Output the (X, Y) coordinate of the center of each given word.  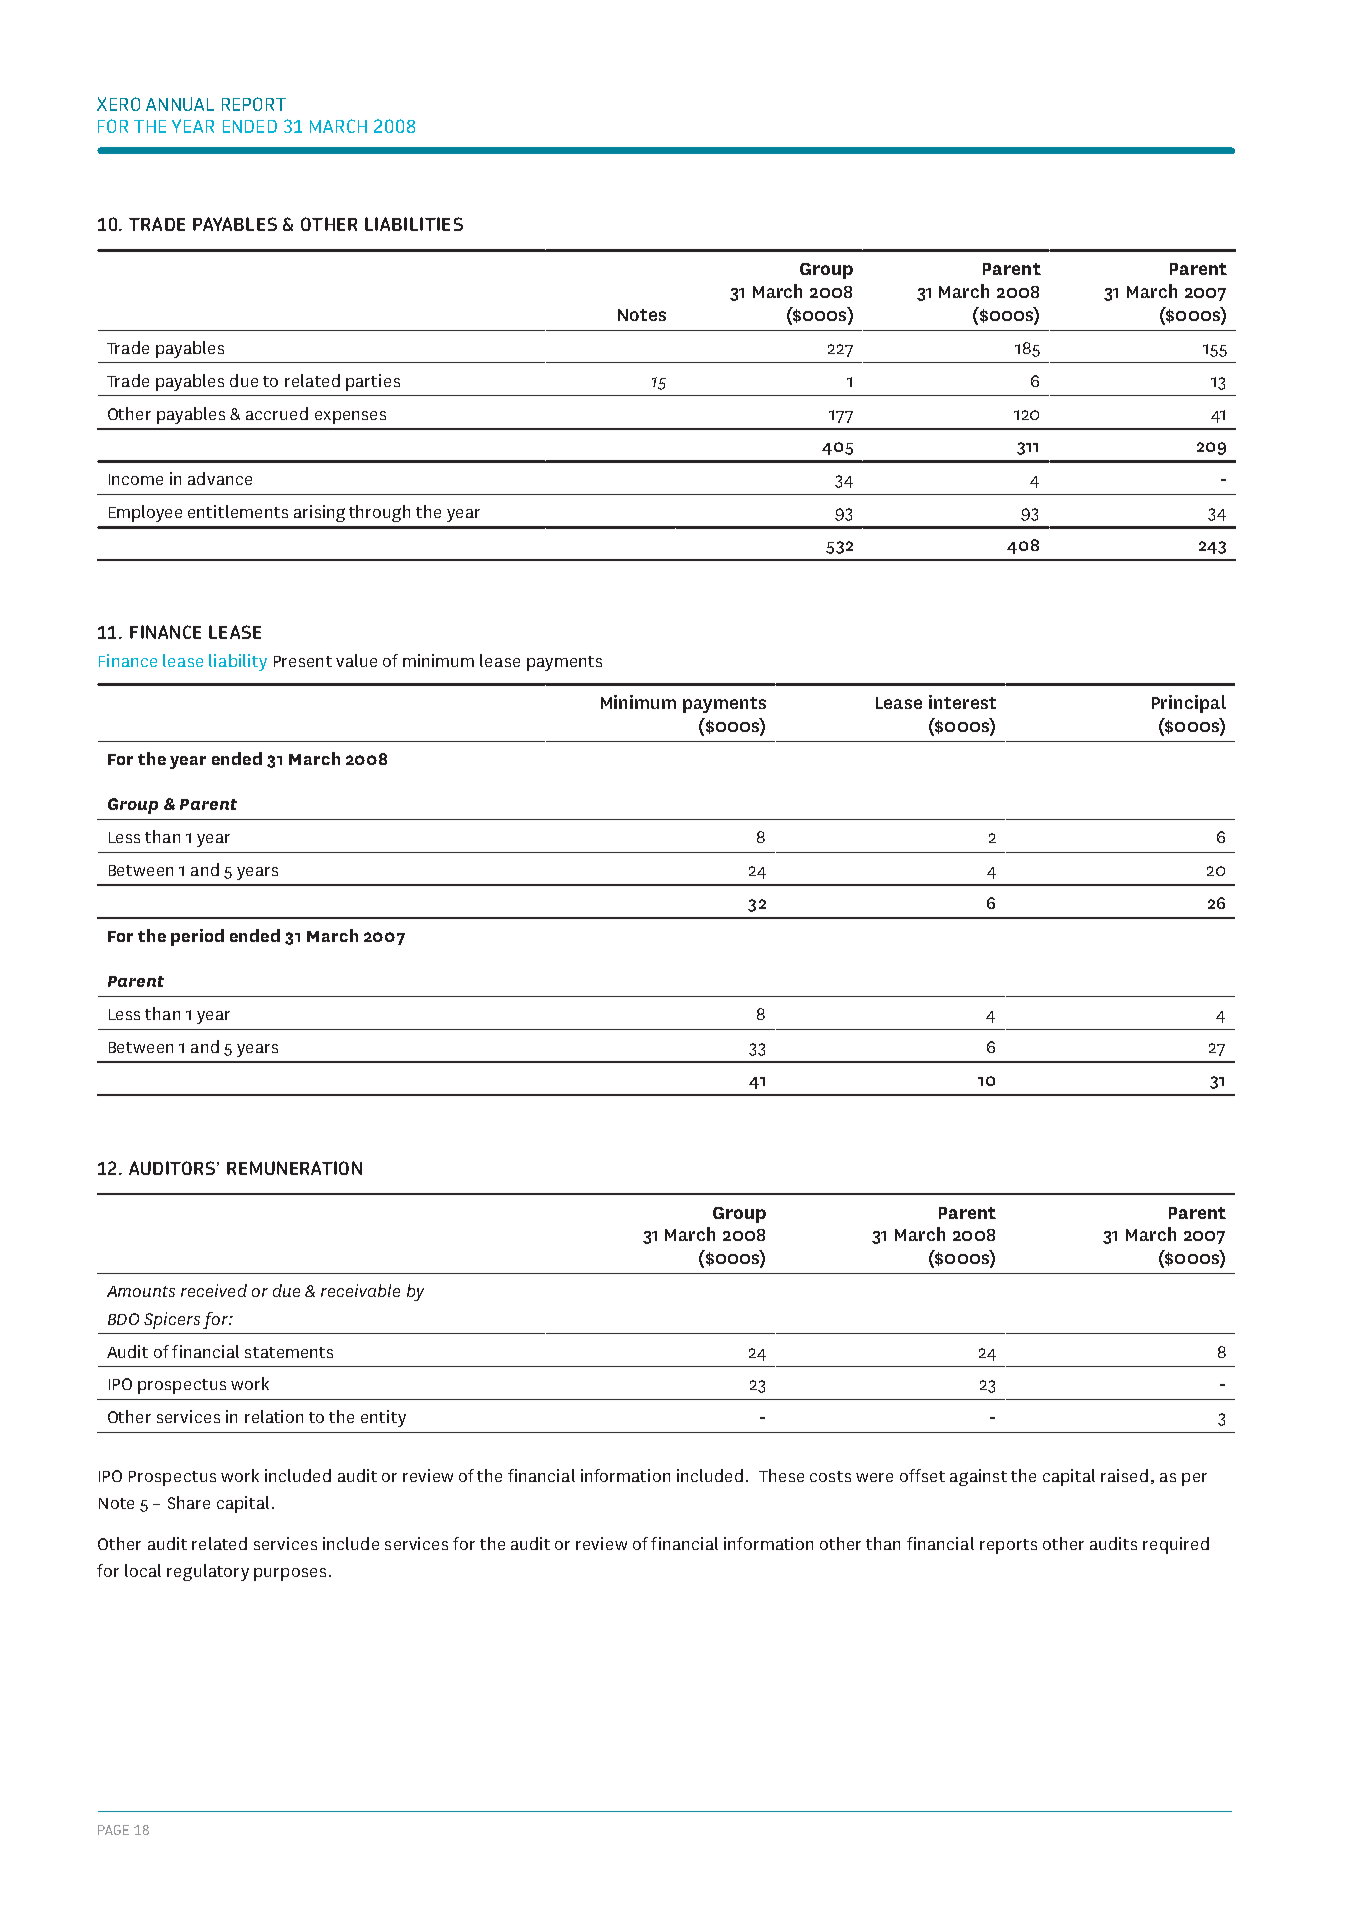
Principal (1189, 704)
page (113, 1830)
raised (1124, 1475)
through (379, 513)
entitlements (238, 511)
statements (289, 1352)
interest (962, 702)
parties (373, 382)
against (978, 1477)
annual (180, 104)
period (197, 937)
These (781, 1475)
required (1176, 1545)
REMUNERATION (294, 1168)
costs (830, 1476)
